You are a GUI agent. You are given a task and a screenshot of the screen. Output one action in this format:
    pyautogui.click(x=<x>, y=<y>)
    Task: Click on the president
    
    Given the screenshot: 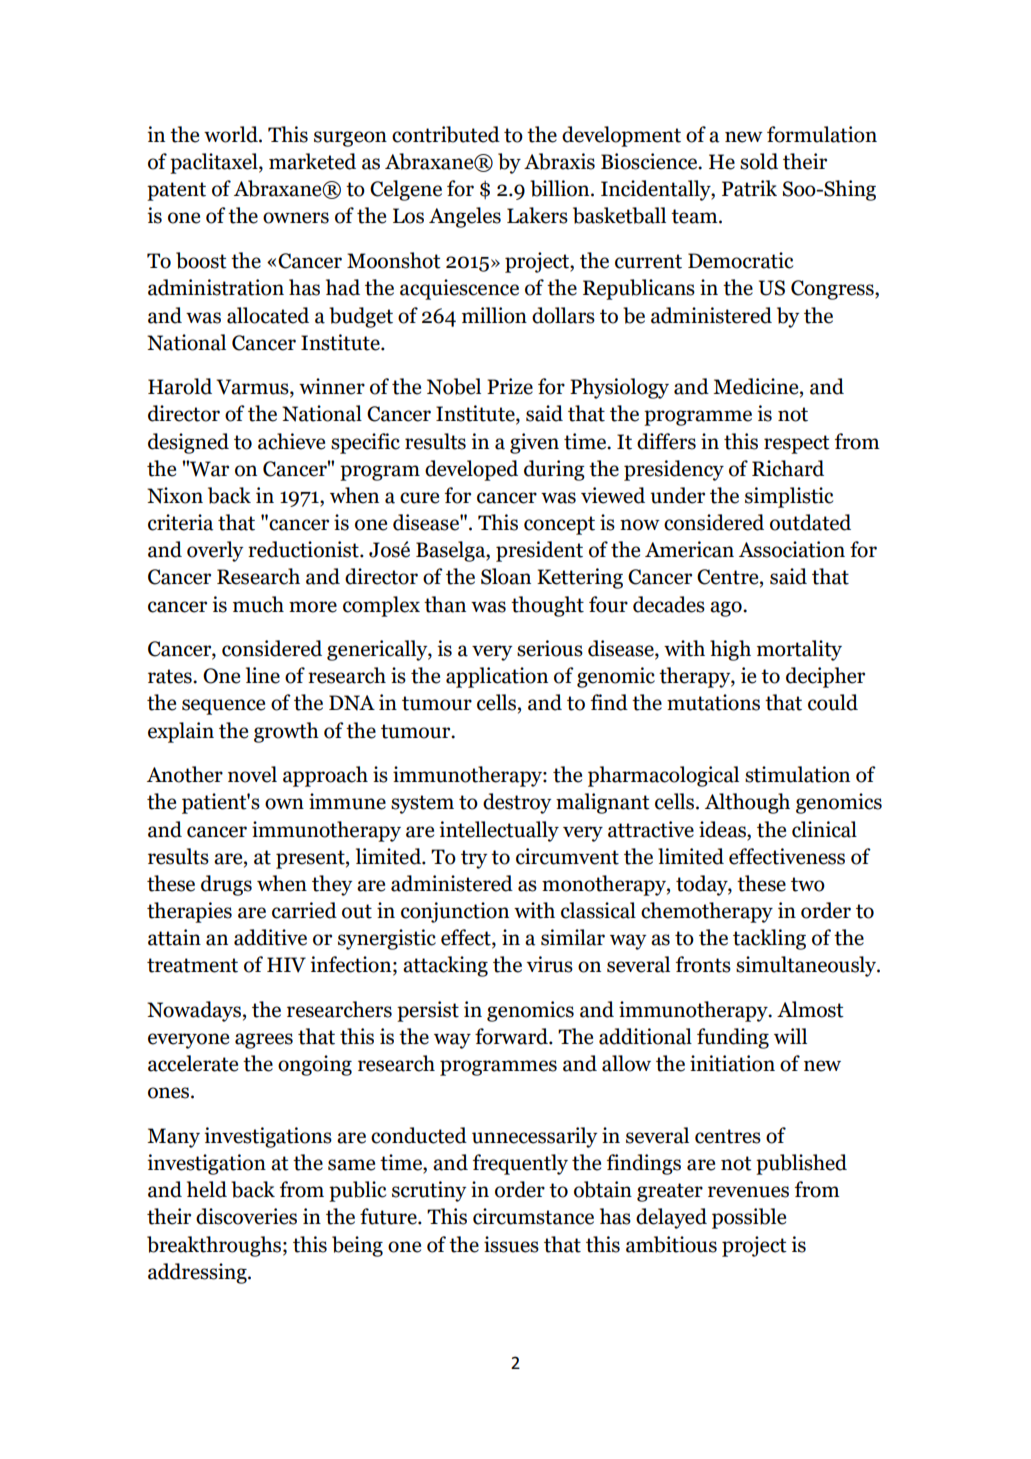 What is the action you would take?
    pyautogui.click(x=539, y=551)
